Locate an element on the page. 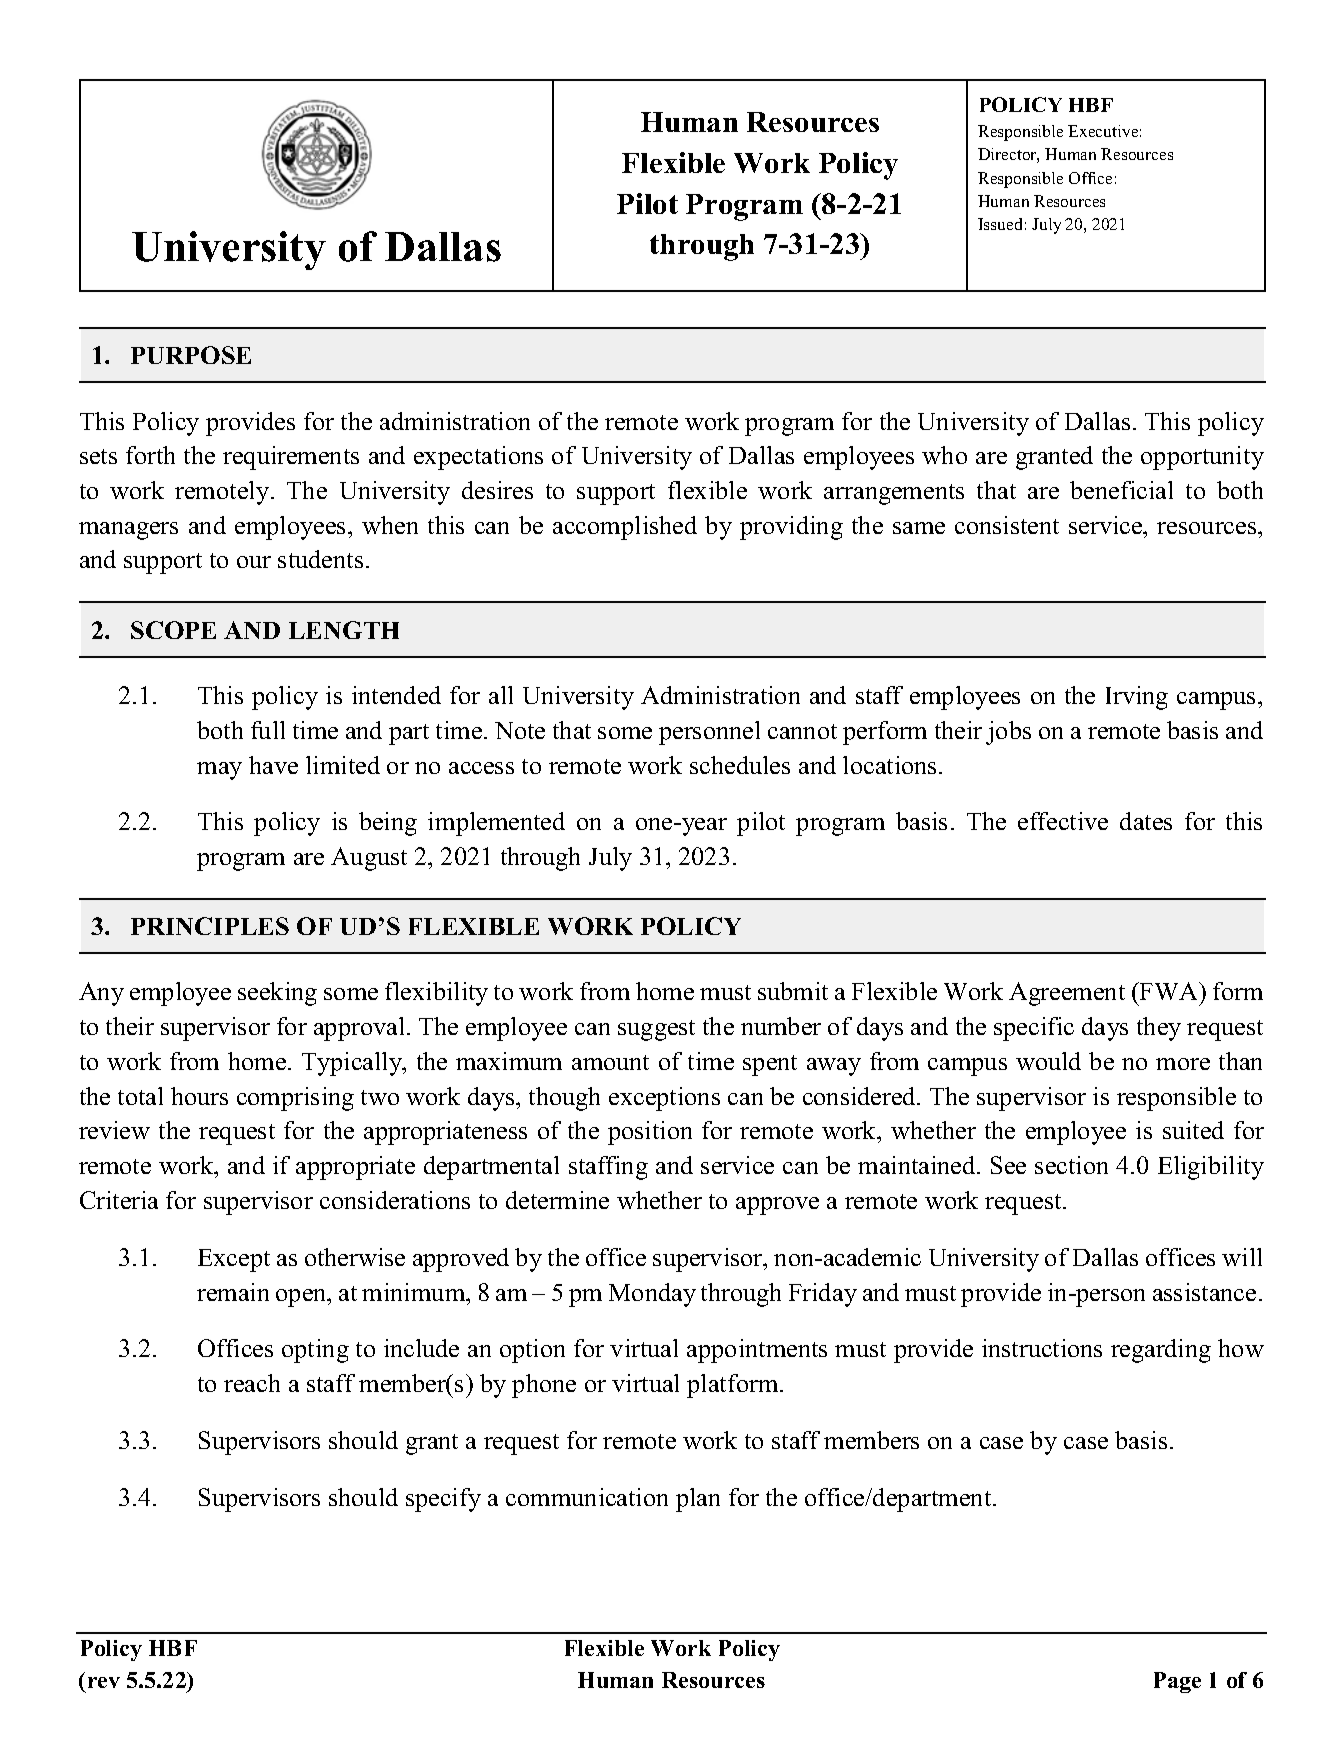  SCOPE is located at coordinates (173, 630).
